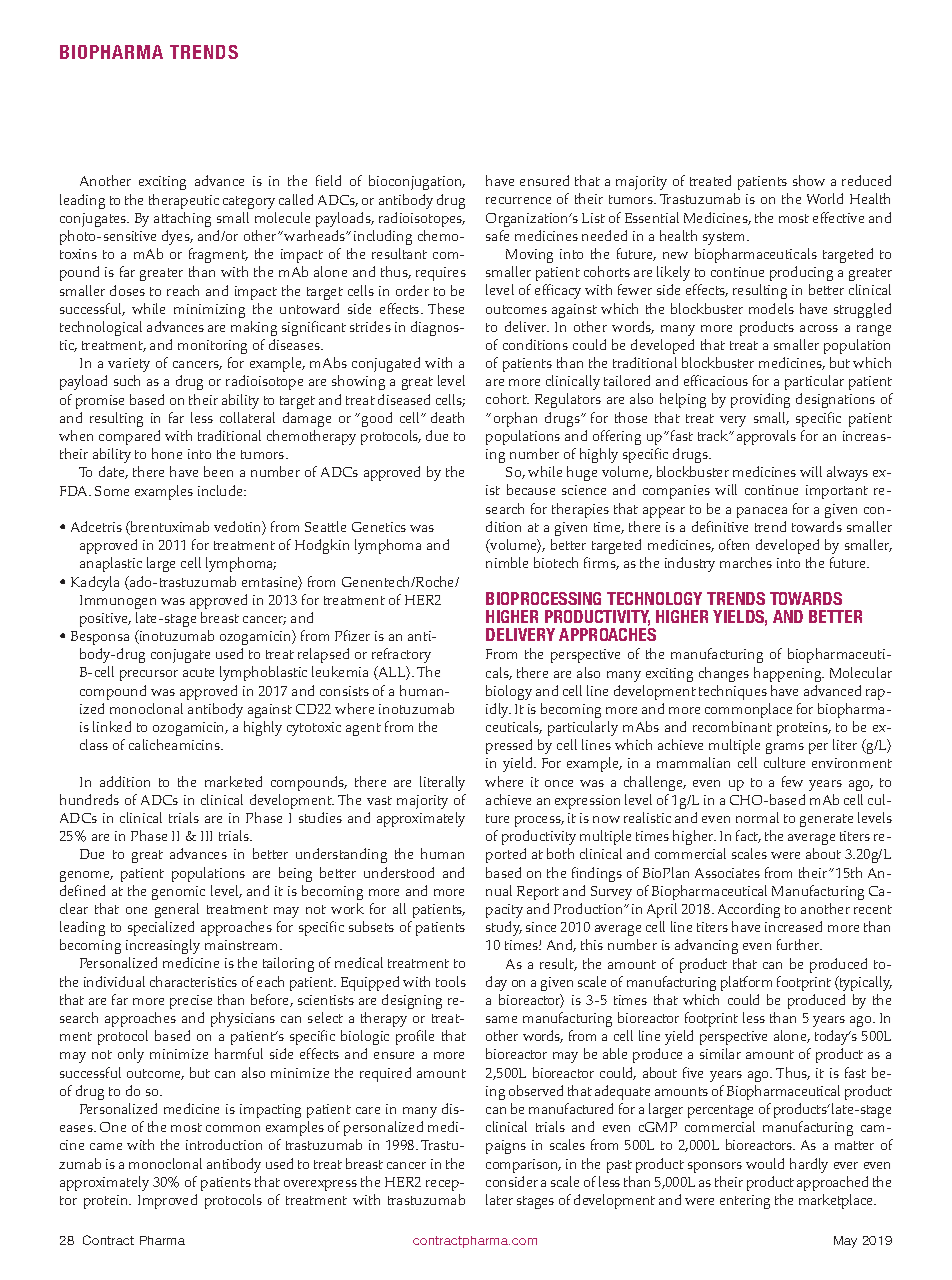 The image size is (952, 1280). I want to click on Improved, so click(167, 1201).
